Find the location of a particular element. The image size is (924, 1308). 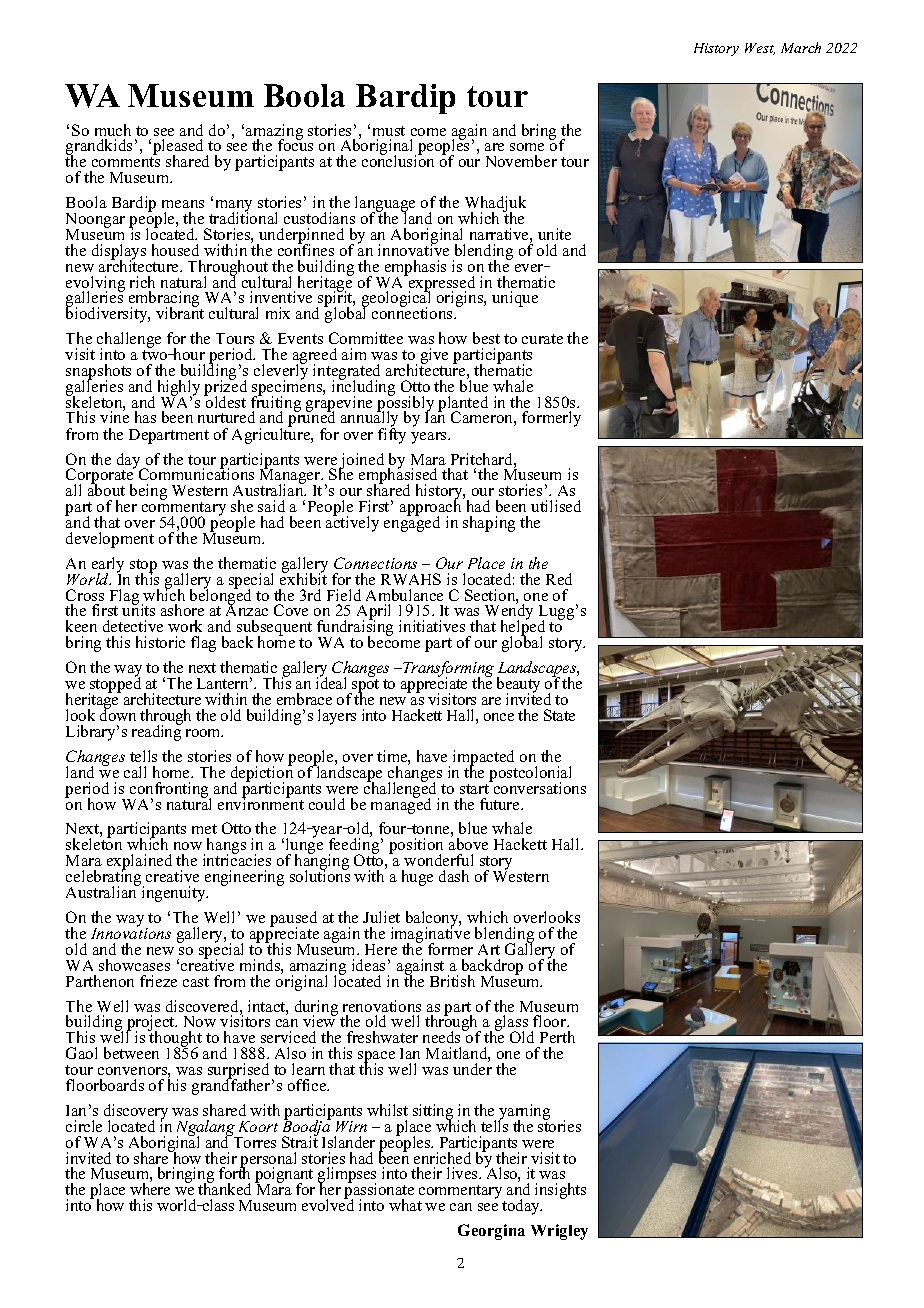

must is located at coordinates (389, 131).
